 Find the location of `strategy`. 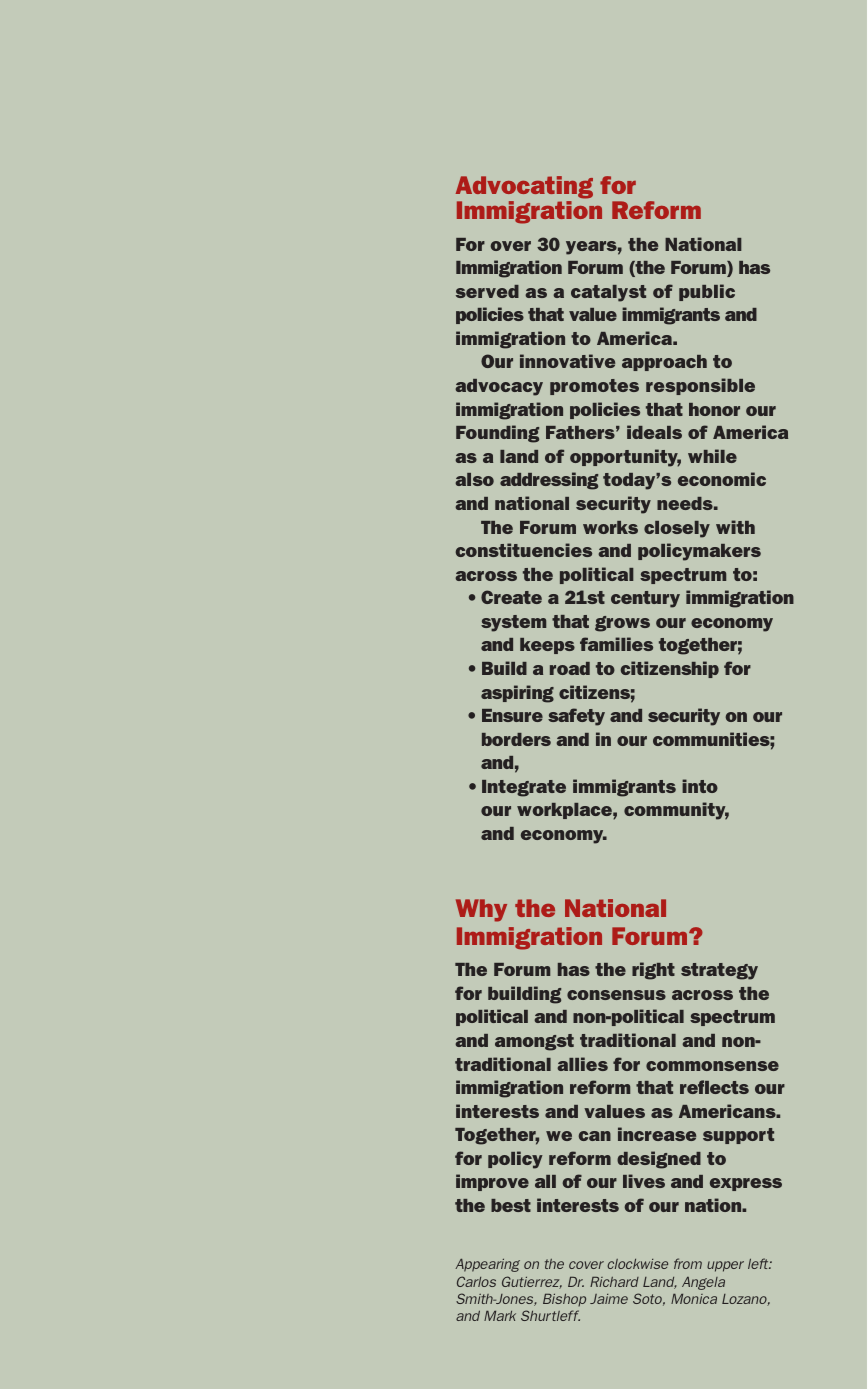

strategy is located at coordinates (719, 971).
